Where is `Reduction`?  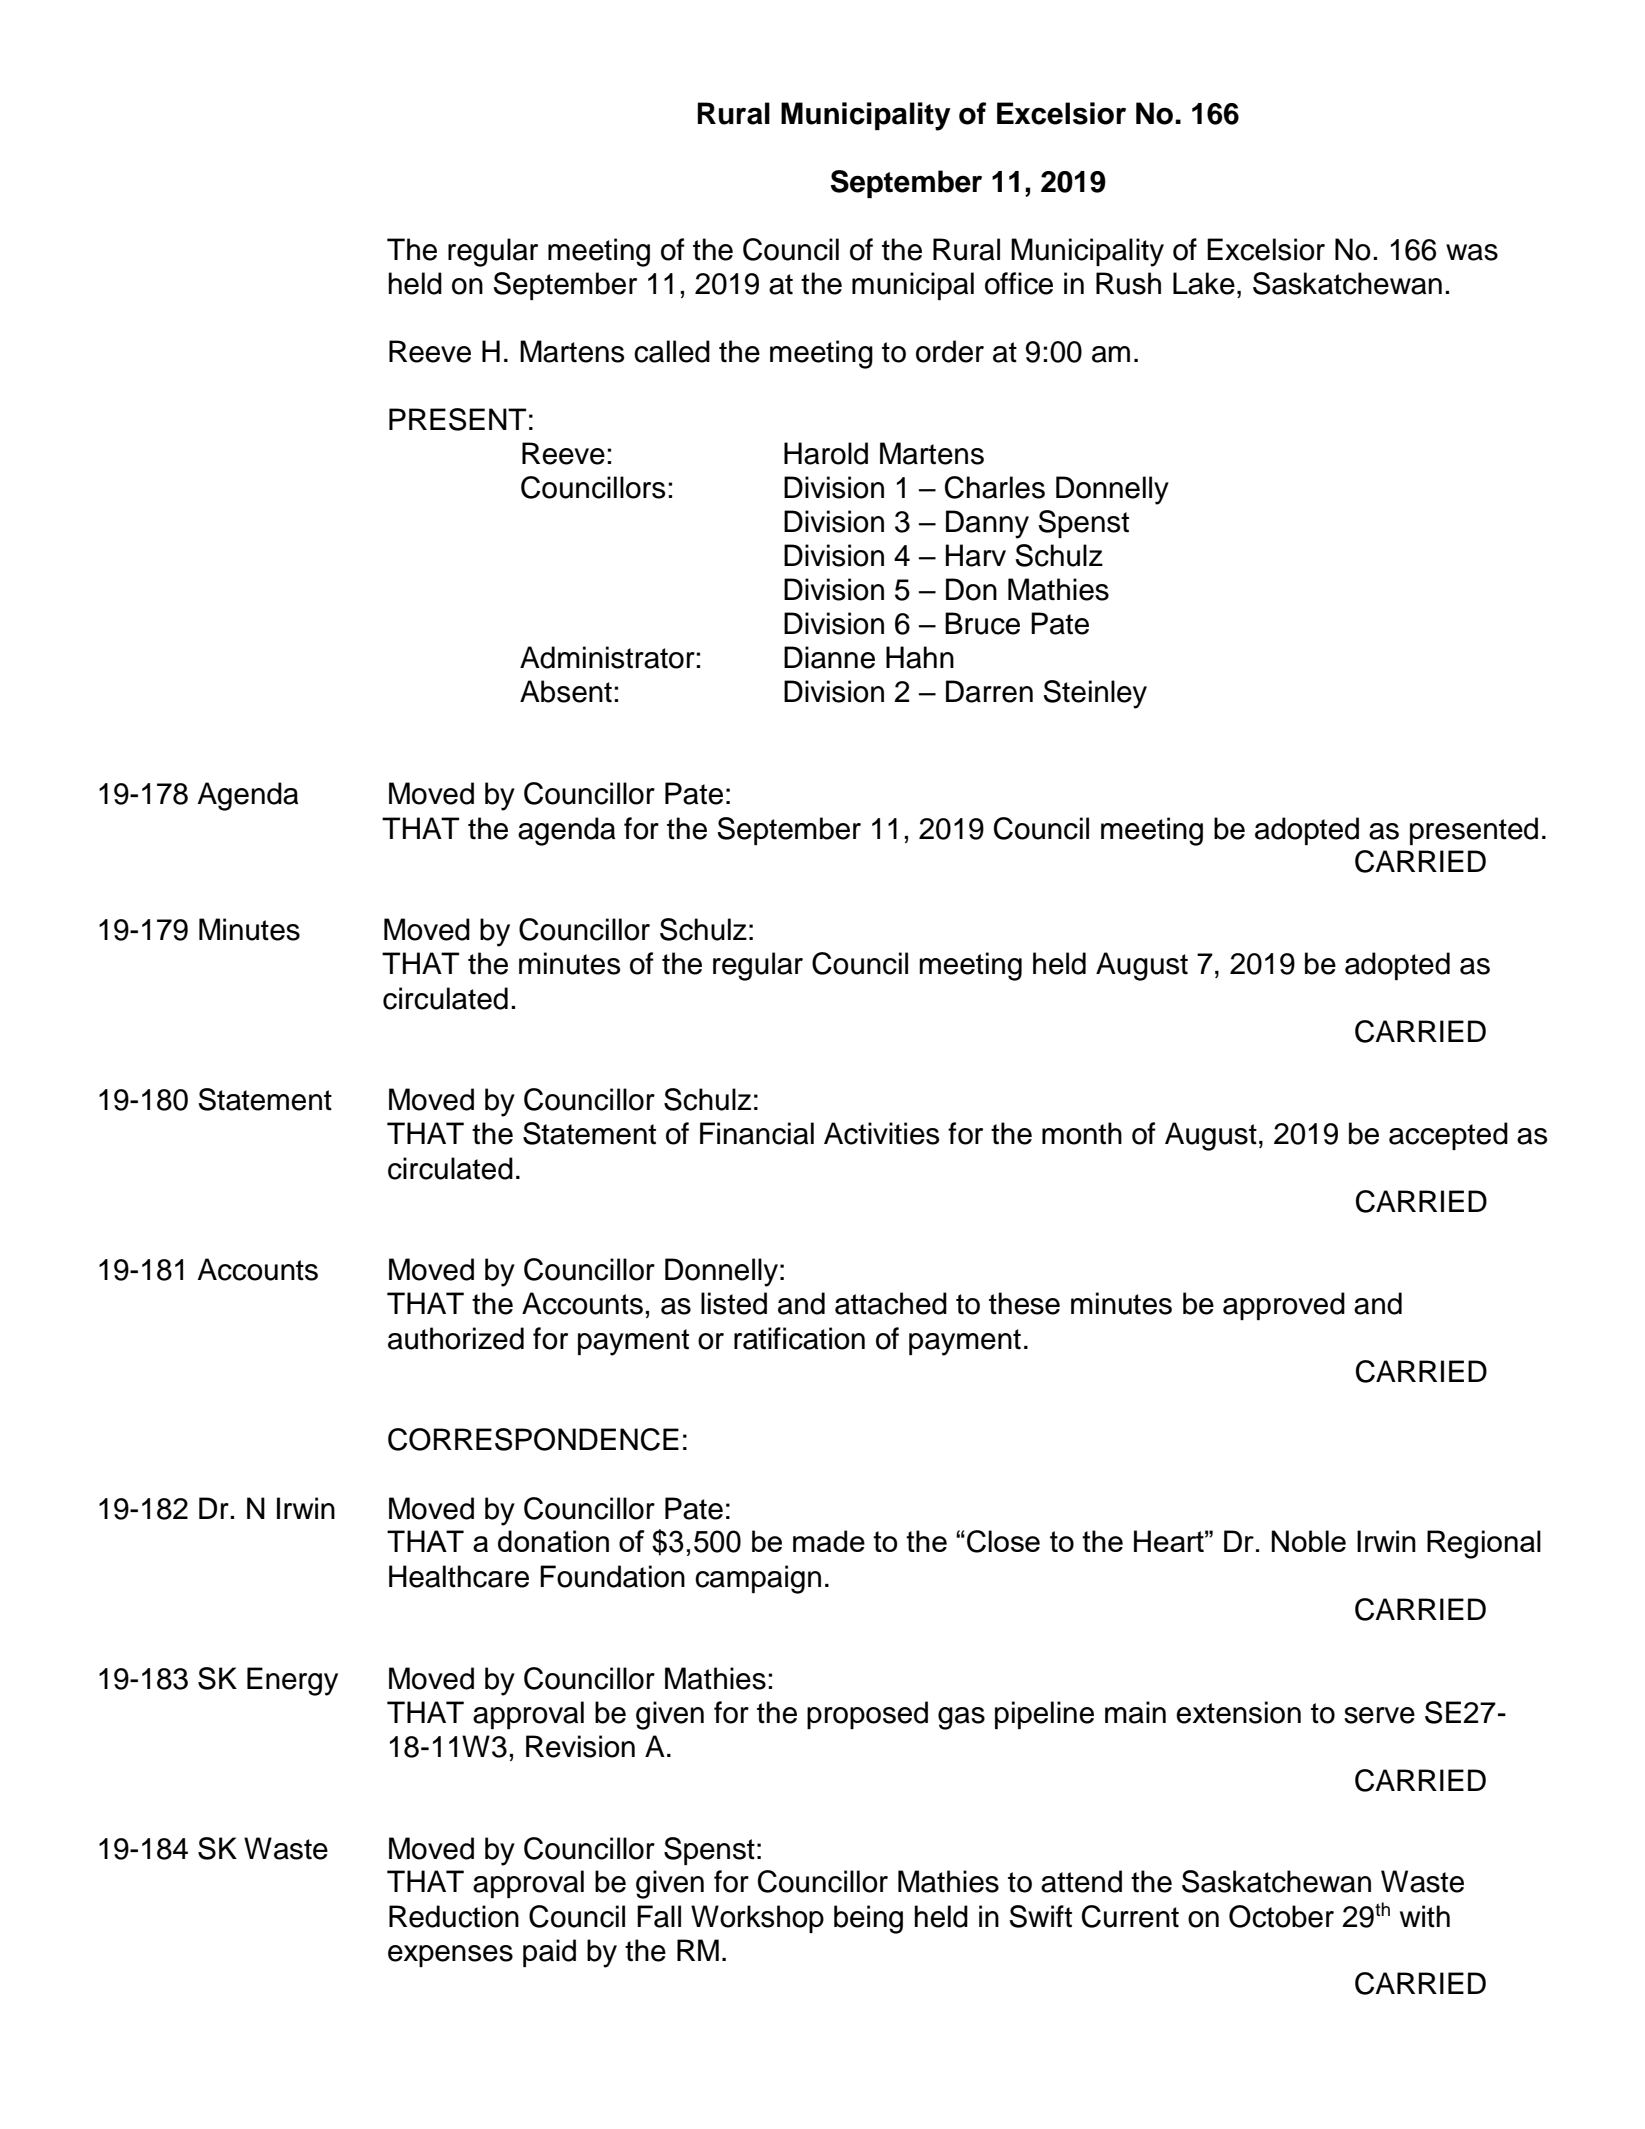
Reduction is located at coordinates (454, 1916).
